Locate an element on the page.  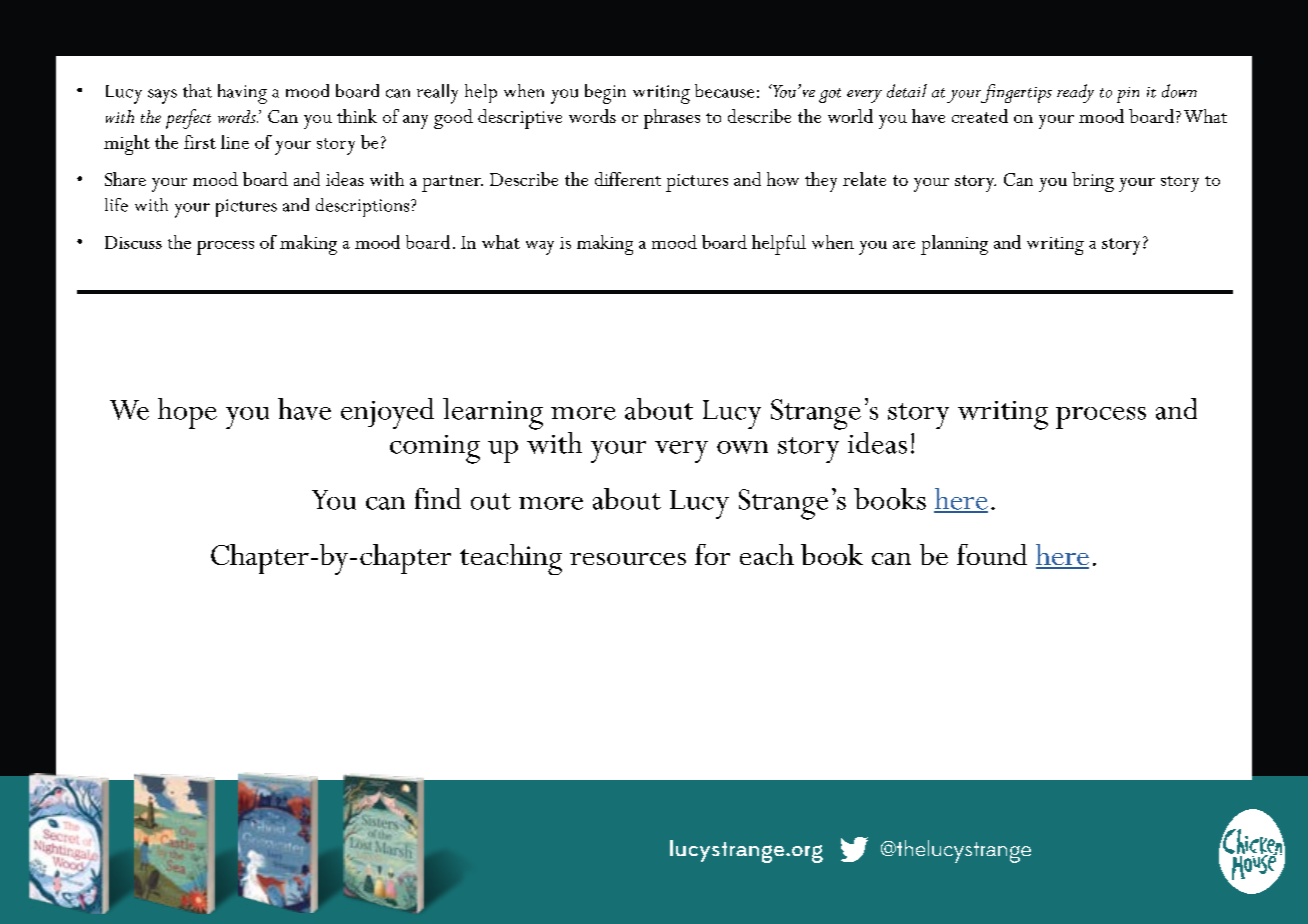
resources is located at coordinates (628, 559).
